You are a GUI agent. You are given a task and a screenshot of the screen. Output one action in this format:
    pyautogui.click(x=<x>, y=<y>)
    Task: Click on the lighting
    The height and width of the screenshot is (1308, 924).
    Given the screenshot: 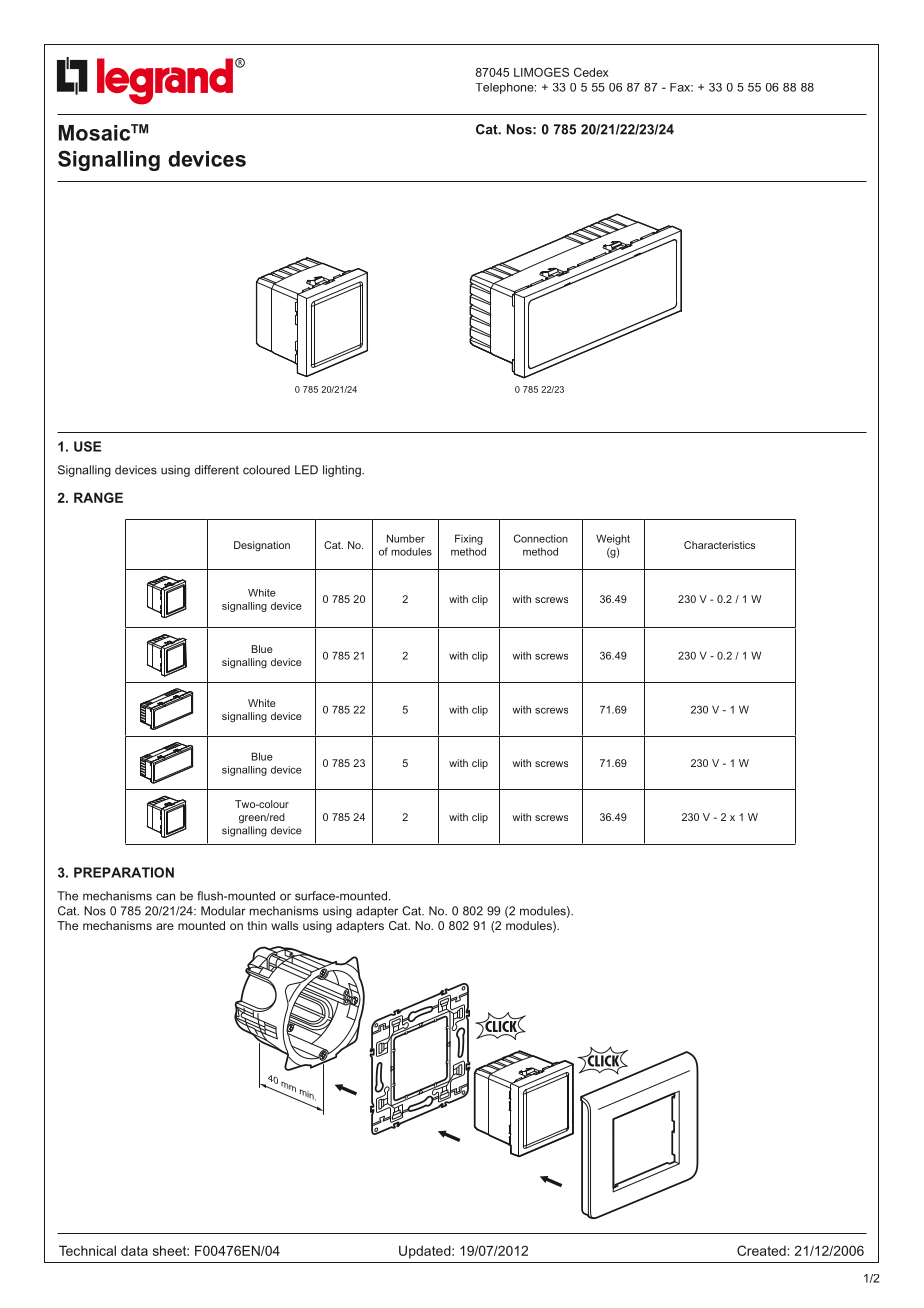 What is the action you would take?
    pyautogui.click(x=343, y=471)
